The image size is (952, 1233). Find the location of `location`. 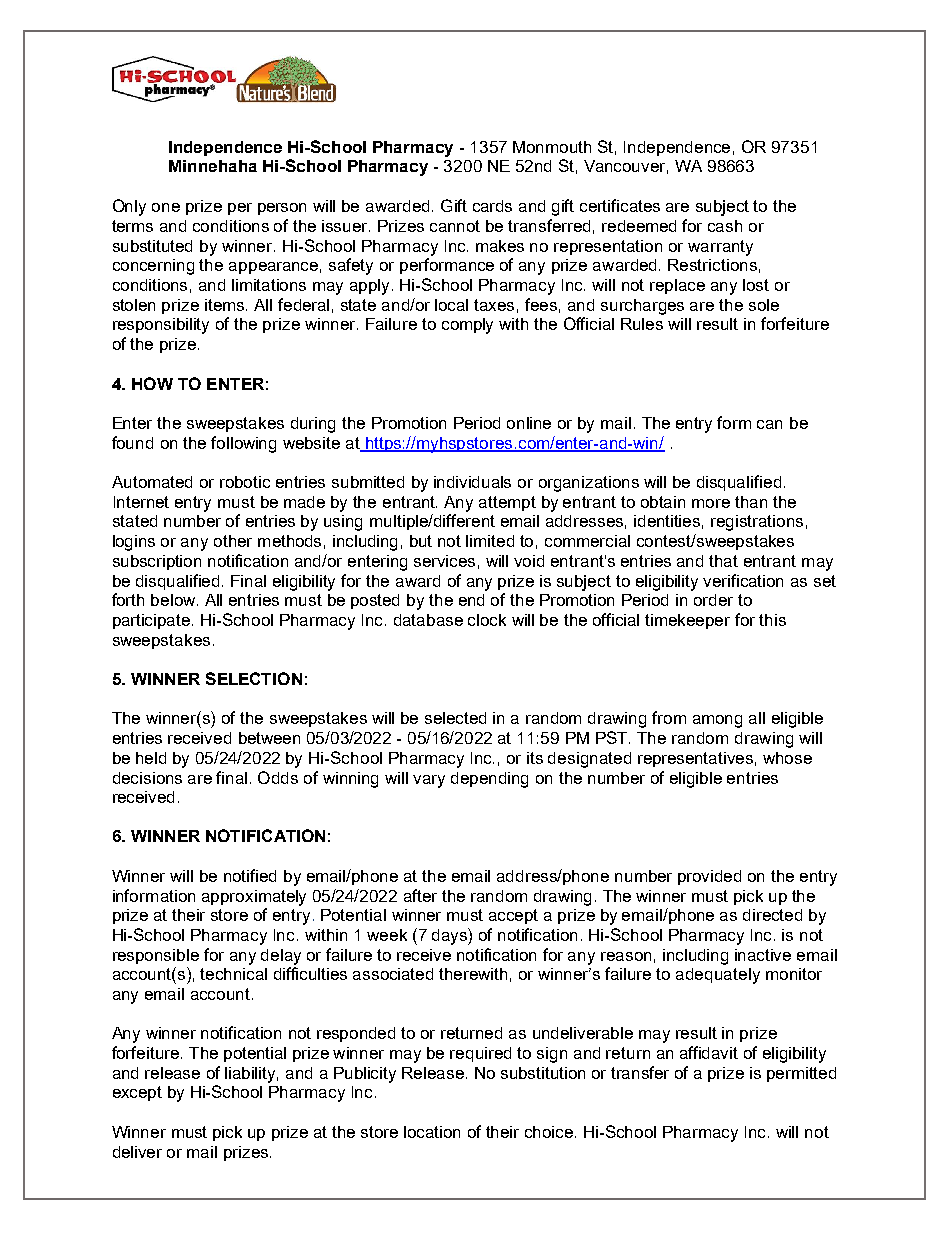

location is located at coordinates (432, 1132).
